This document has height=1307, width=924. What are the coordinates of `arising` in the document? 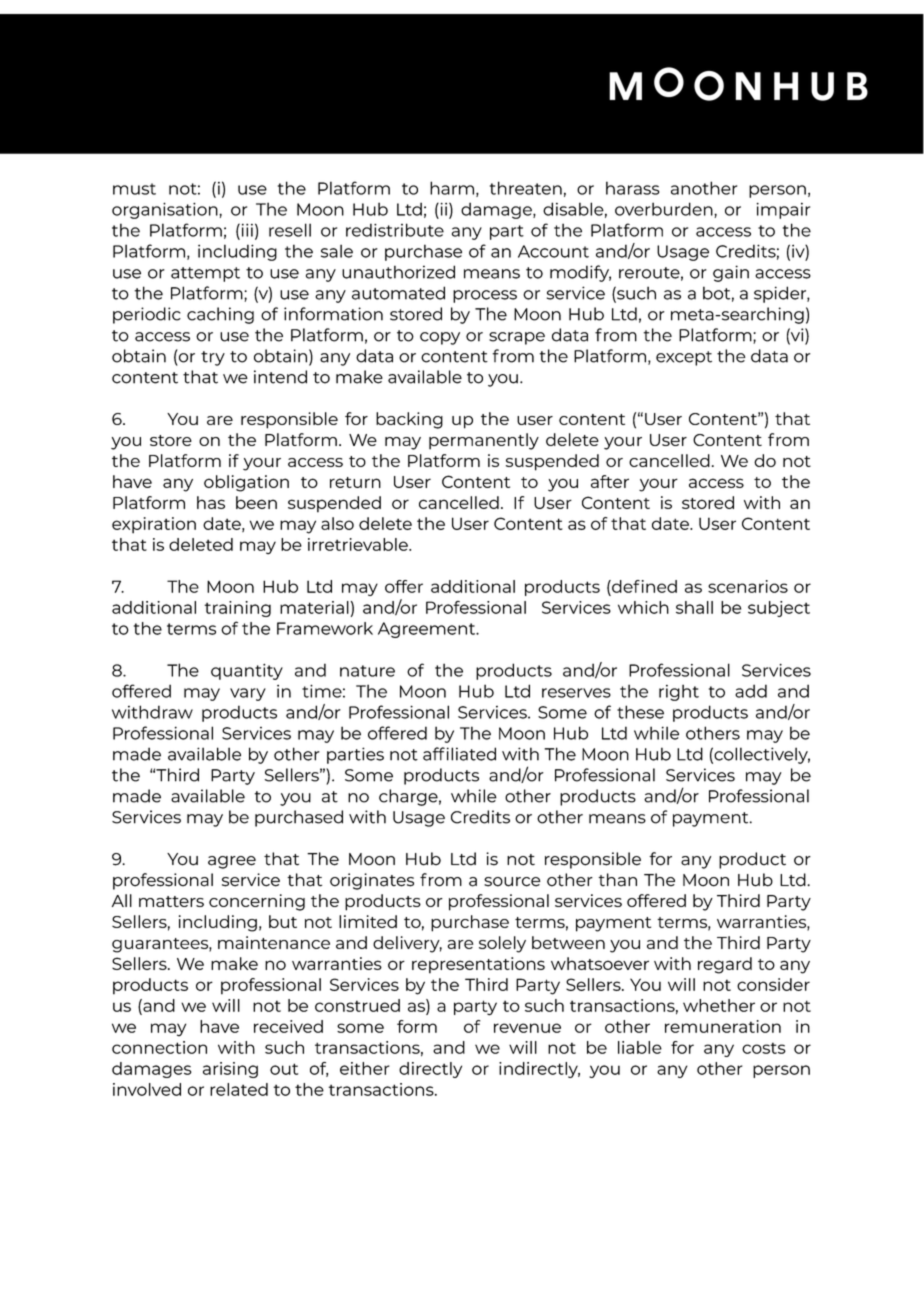 It's located at (230, 1070).
